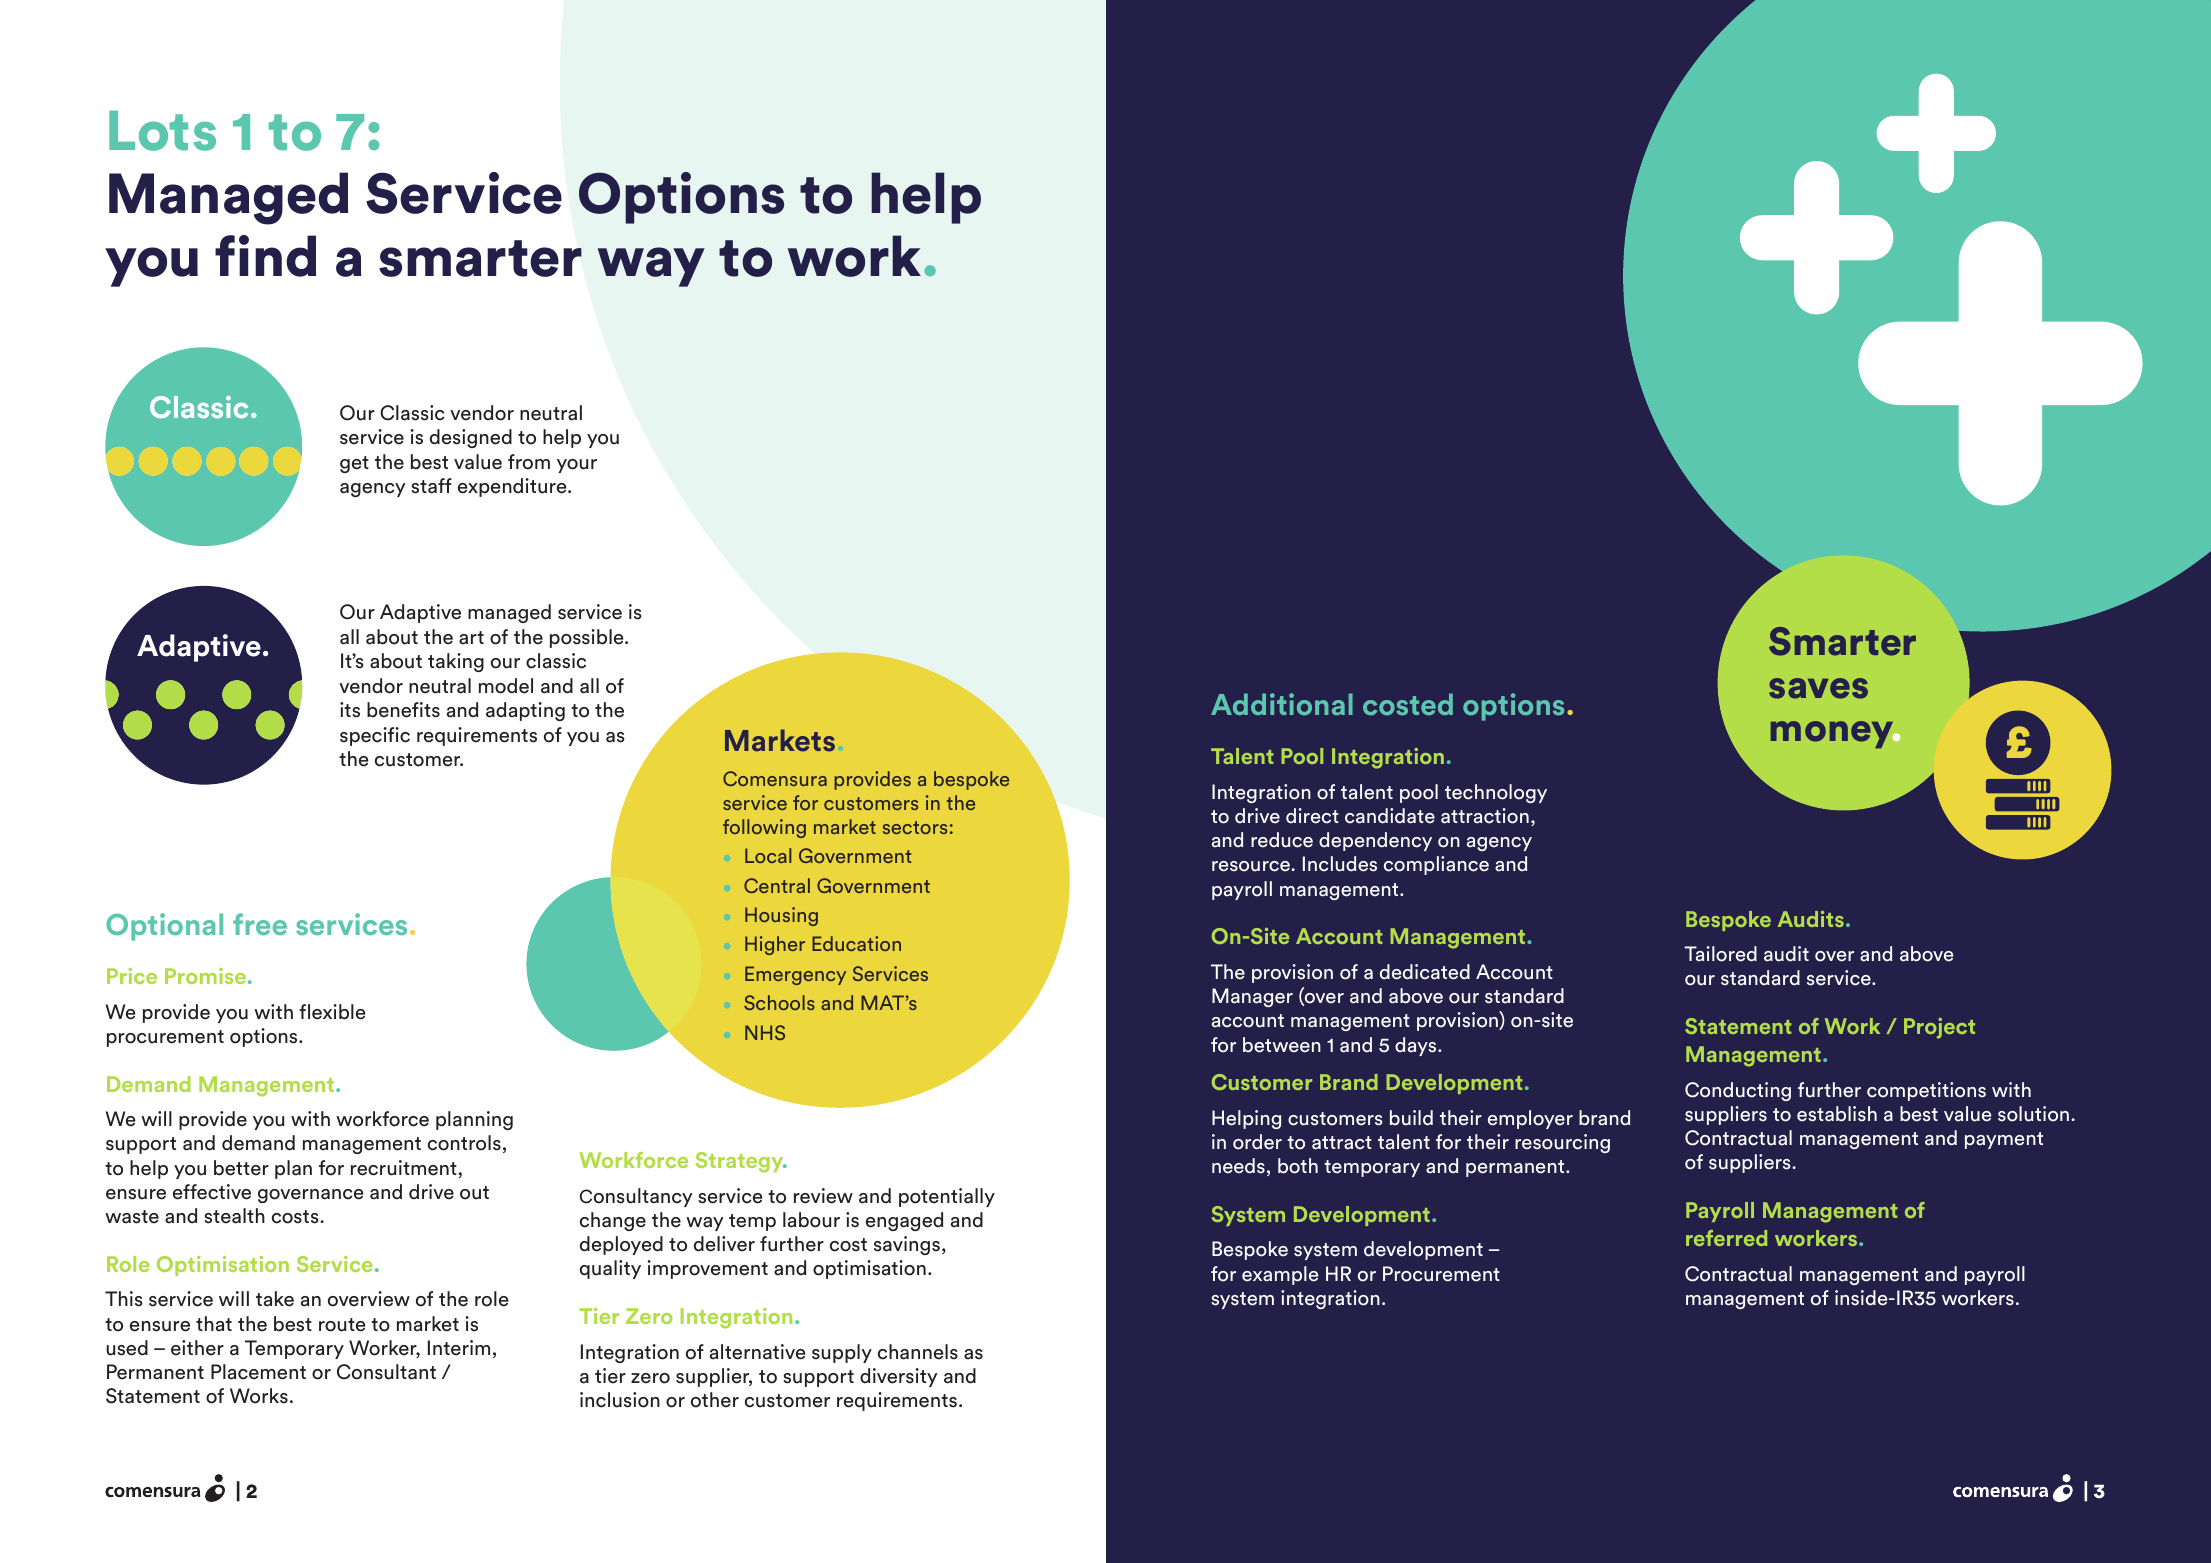 The height and width of the document is (1563, 2211). What do you see at coordinates (529, 462) in the document?
I see `from` at bounding box center [529, 462].
